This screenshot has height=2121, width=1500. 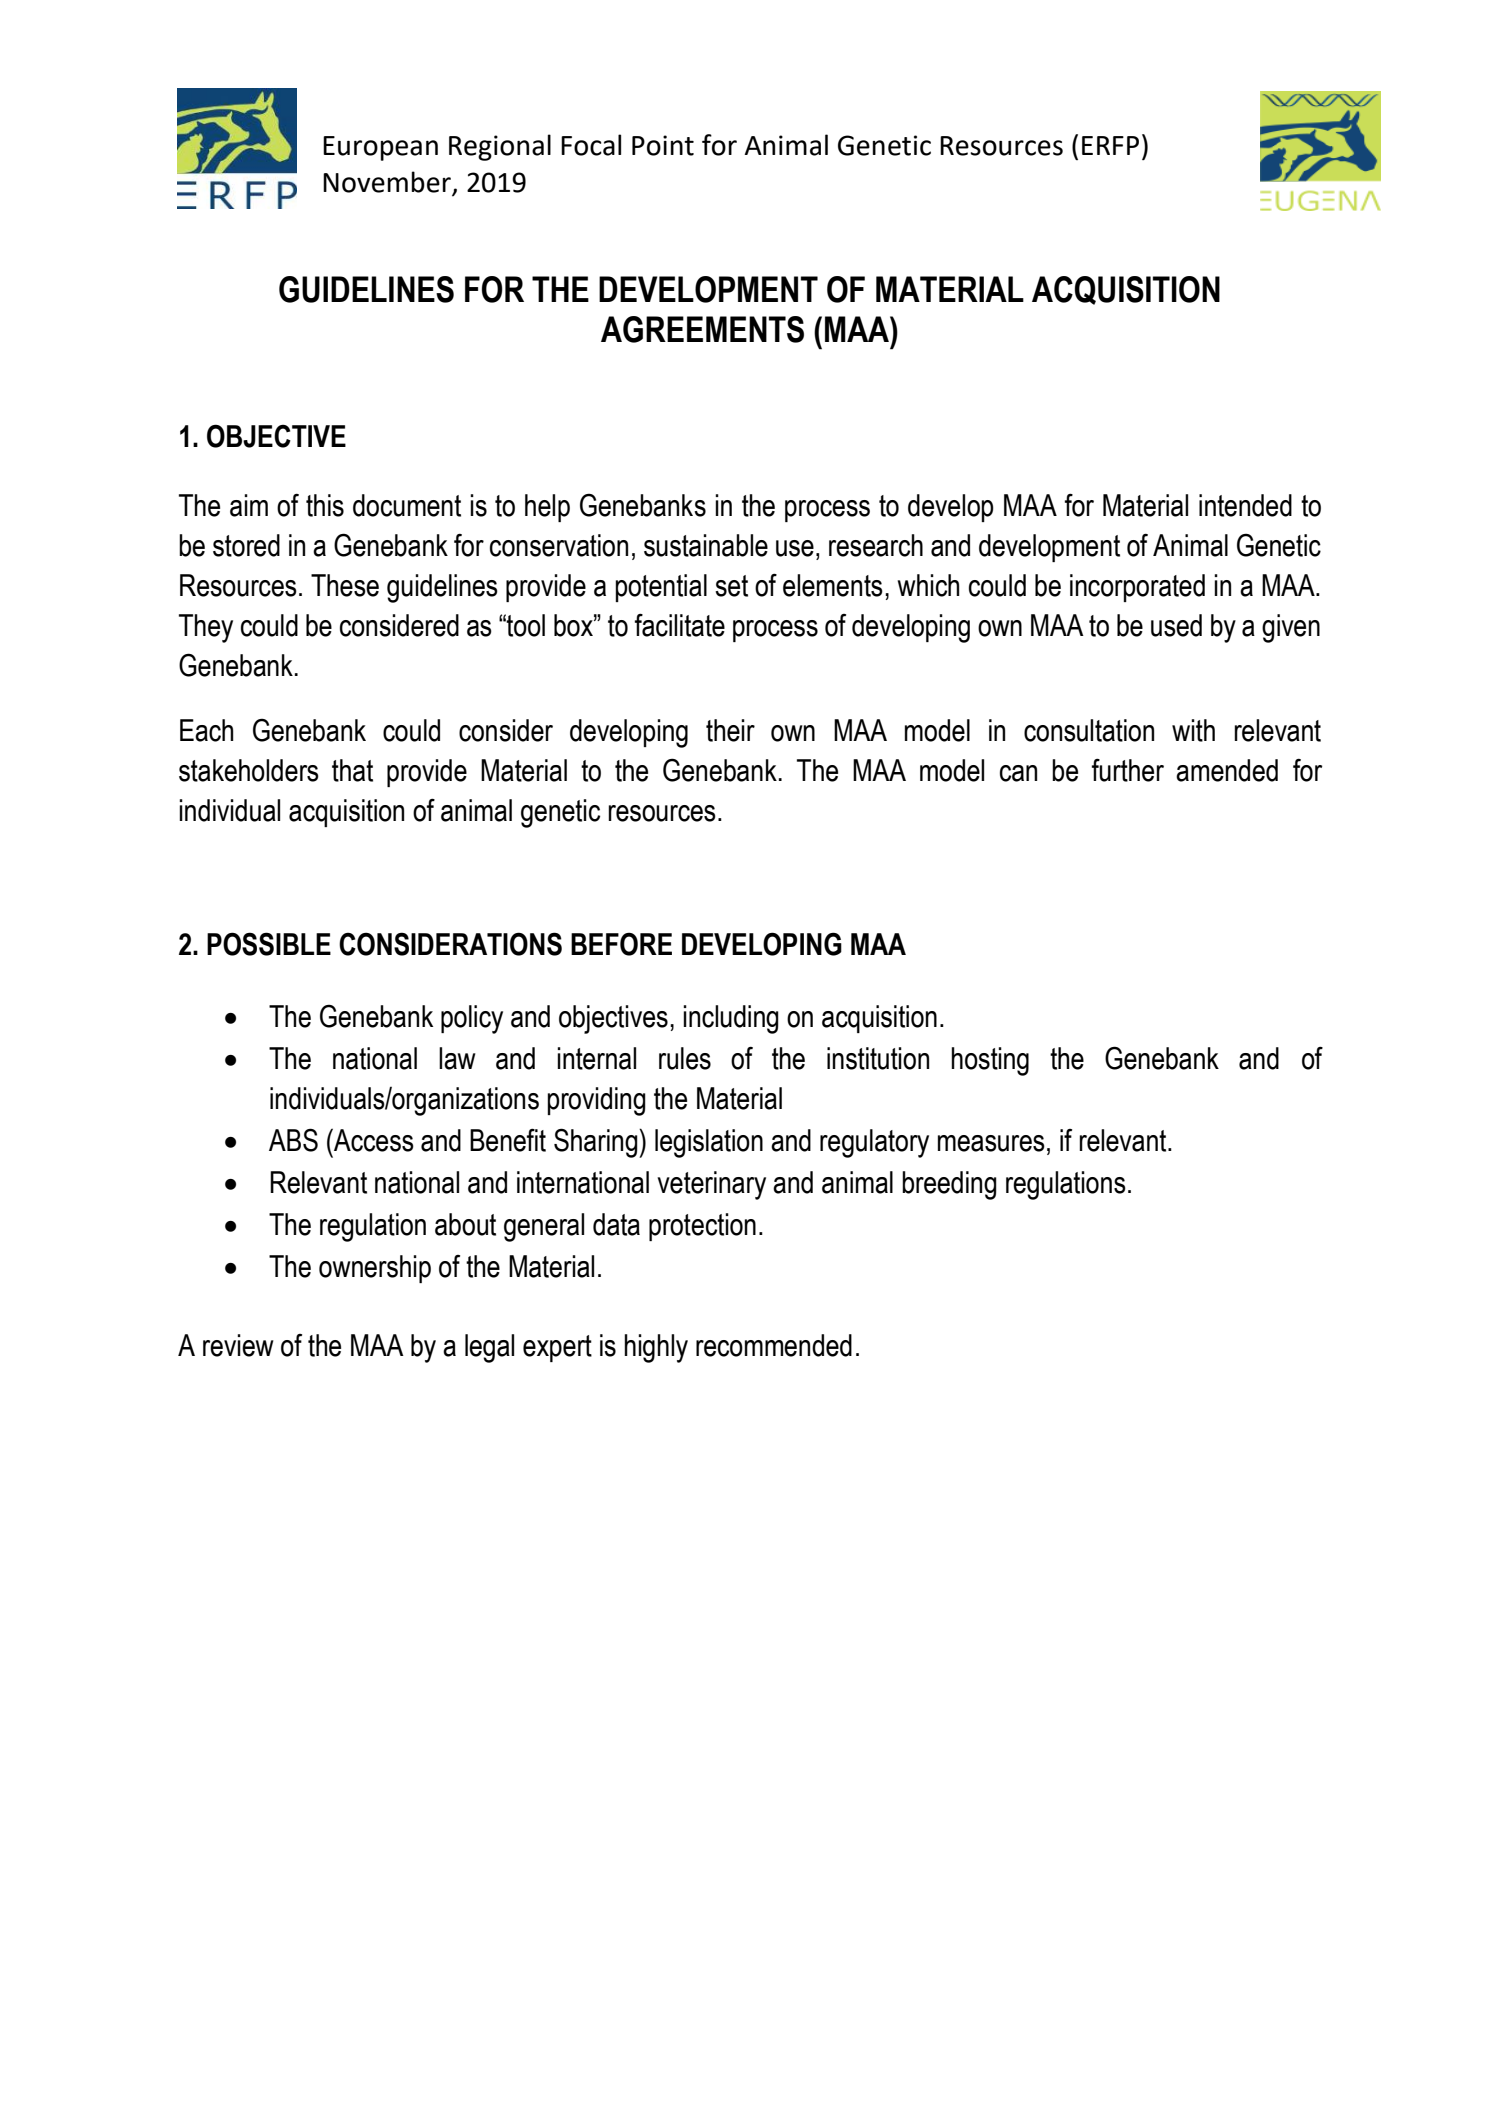 I want to click on sustainable, so click(x=706, y=545).
